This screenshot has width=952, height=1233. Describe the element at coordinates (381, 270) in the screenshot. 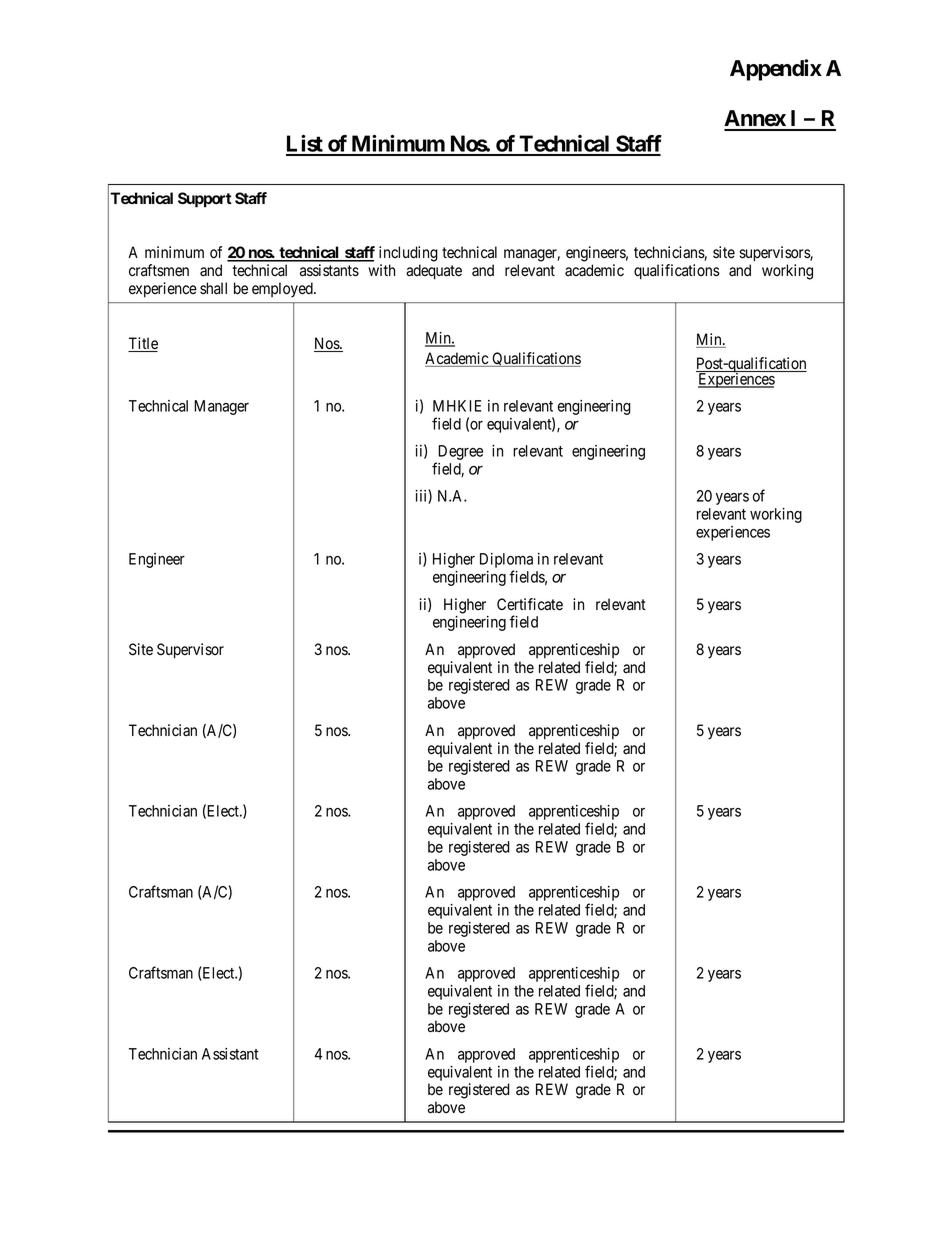

I see `with` at that location.
